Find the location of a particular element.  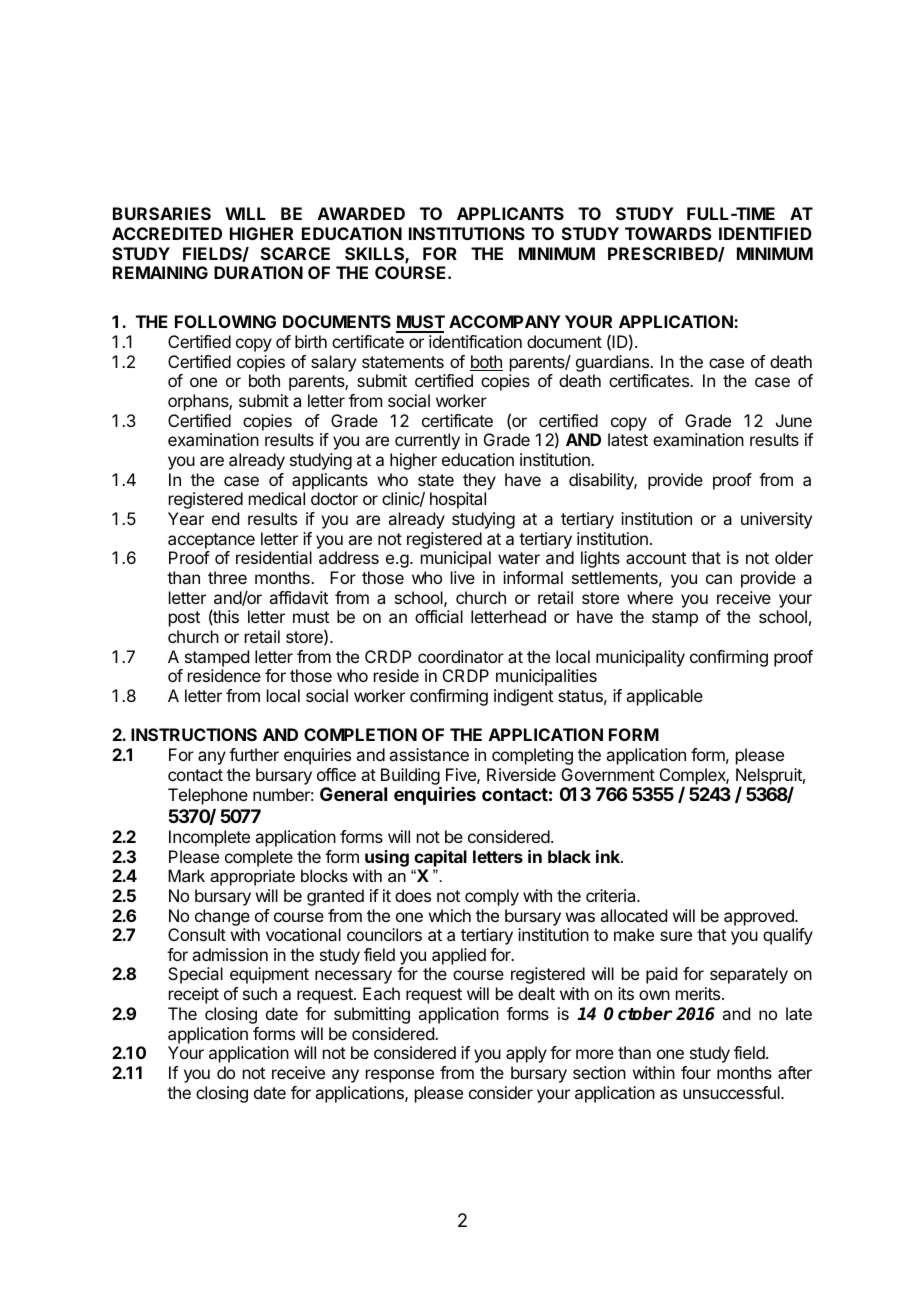

Riverside is located at coordinates (521, 774).
